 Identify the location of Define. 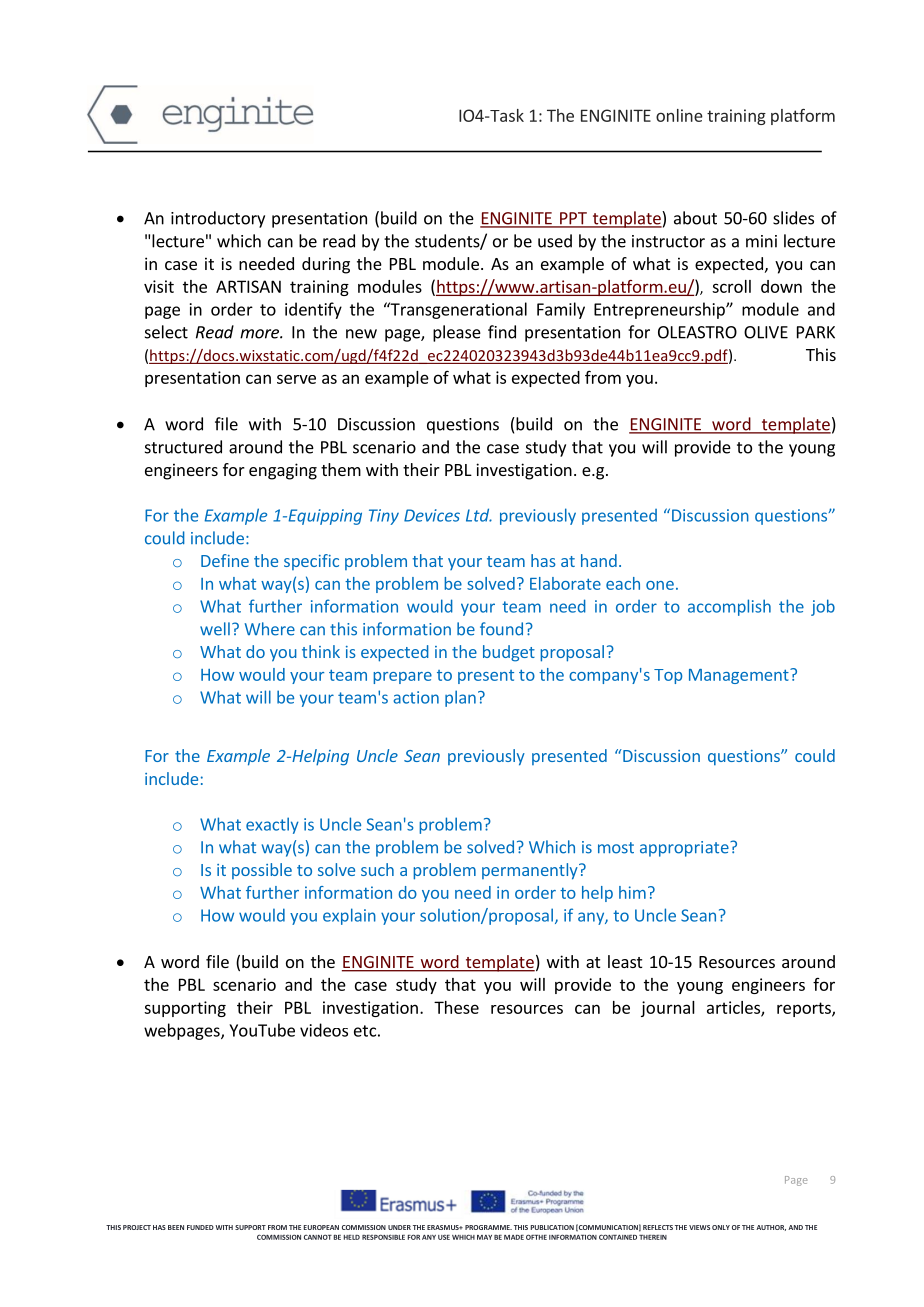
(225, 560).
